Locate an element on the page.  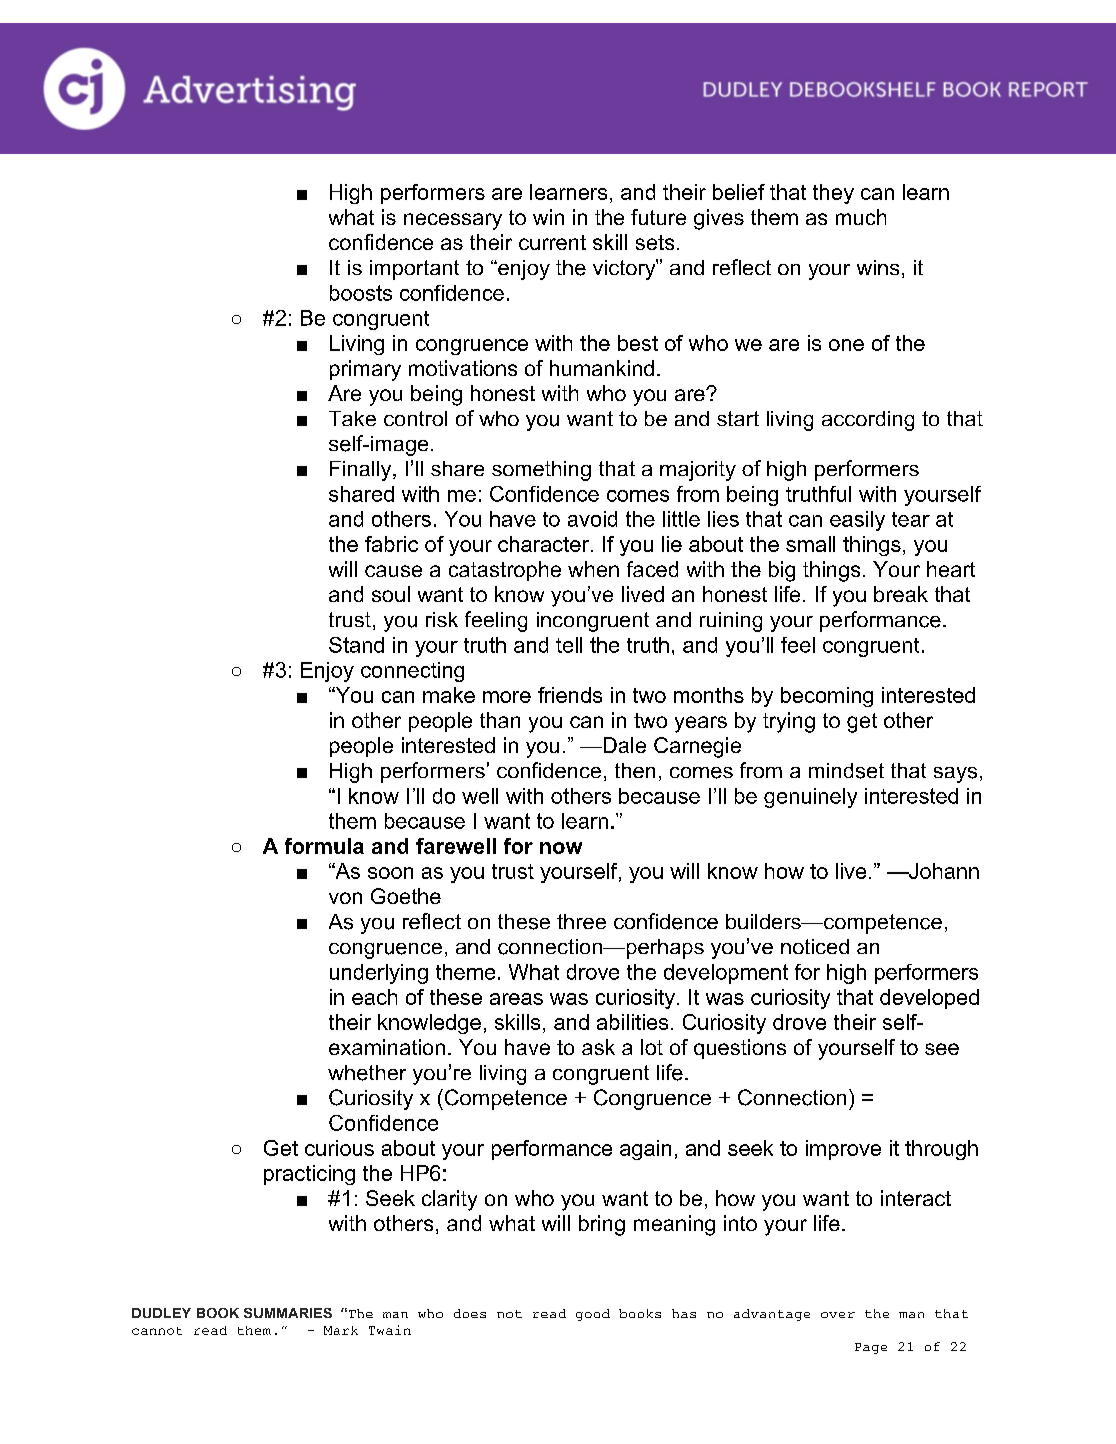
noticed is located at coordinates (815, 946).
